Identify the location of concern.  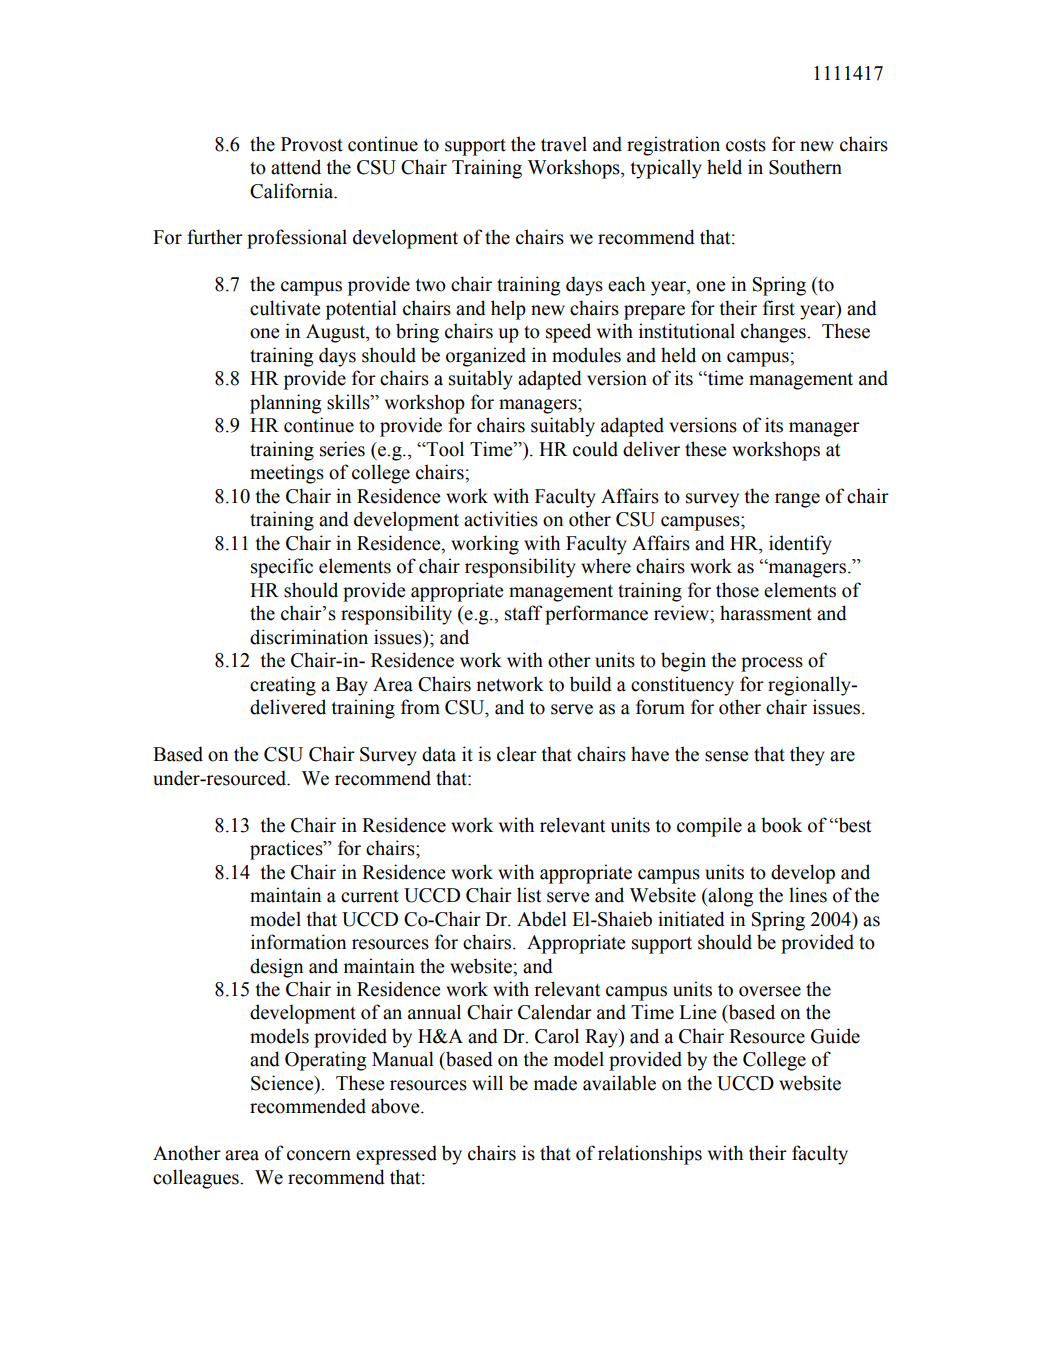
(319, 1155).
